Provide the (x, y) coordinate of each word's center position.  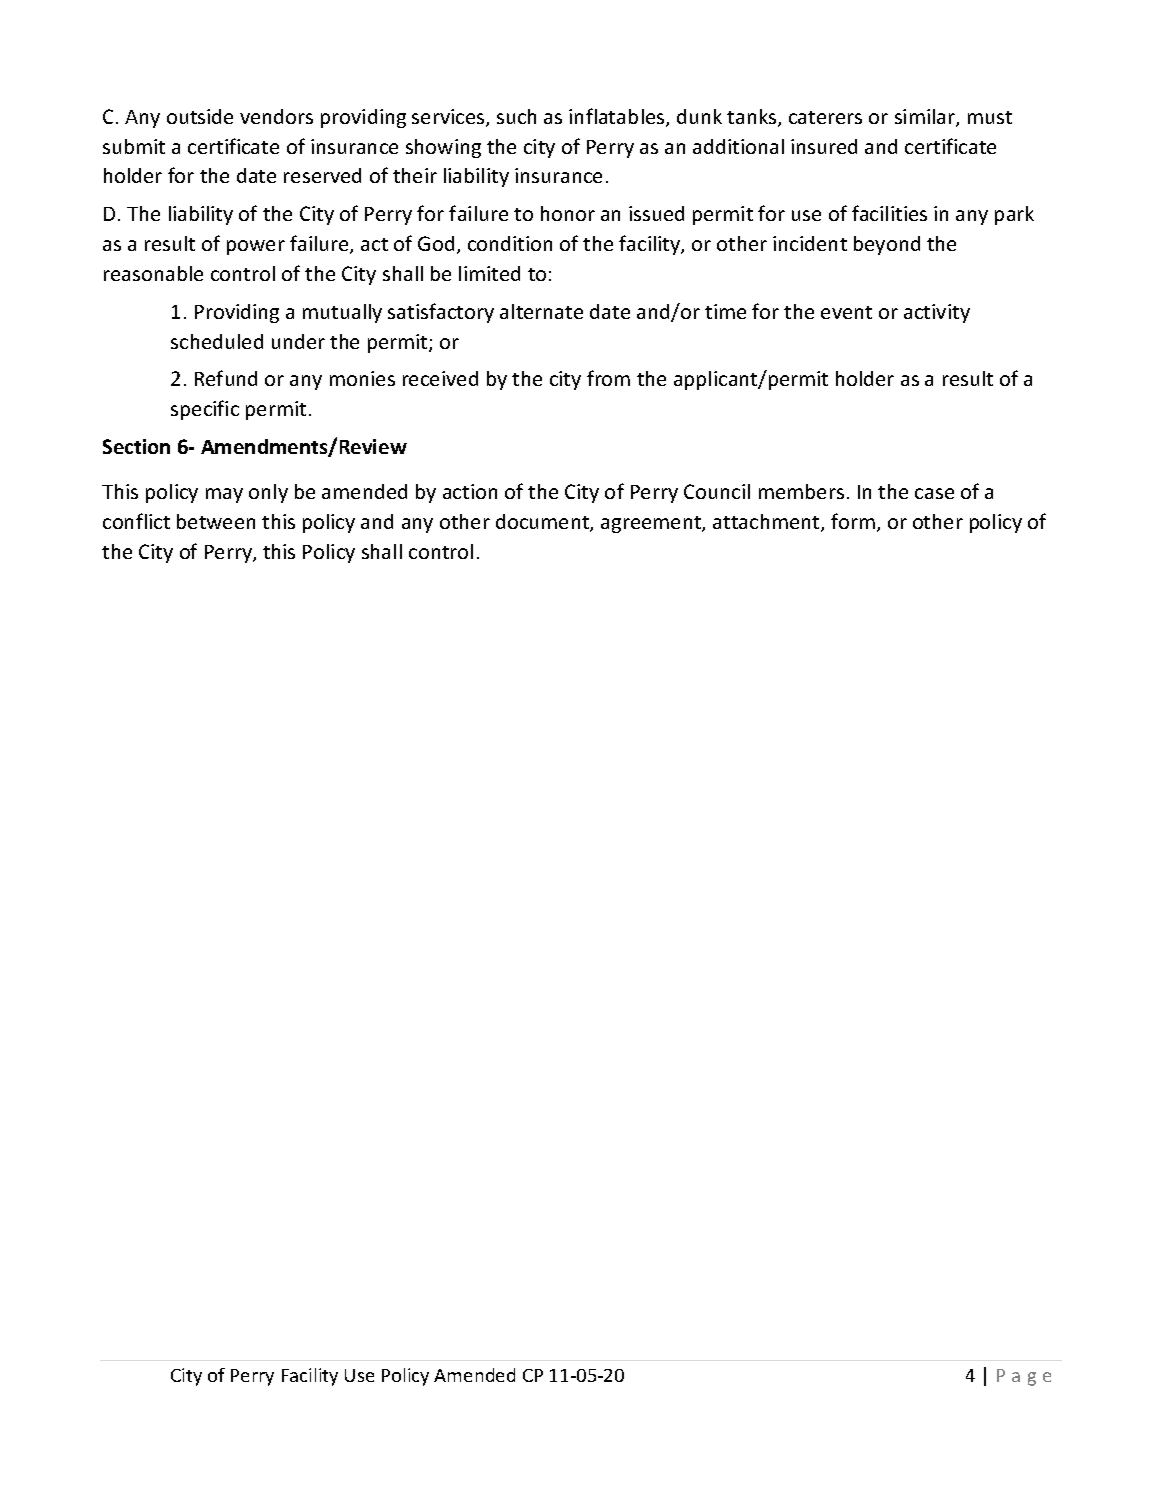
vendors (276, 116)
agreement (652, 524)
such (516, 116)
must (990, 117)
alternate (541, 311)
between (216, 521)
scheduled (217, 341)
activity (937, 313)
